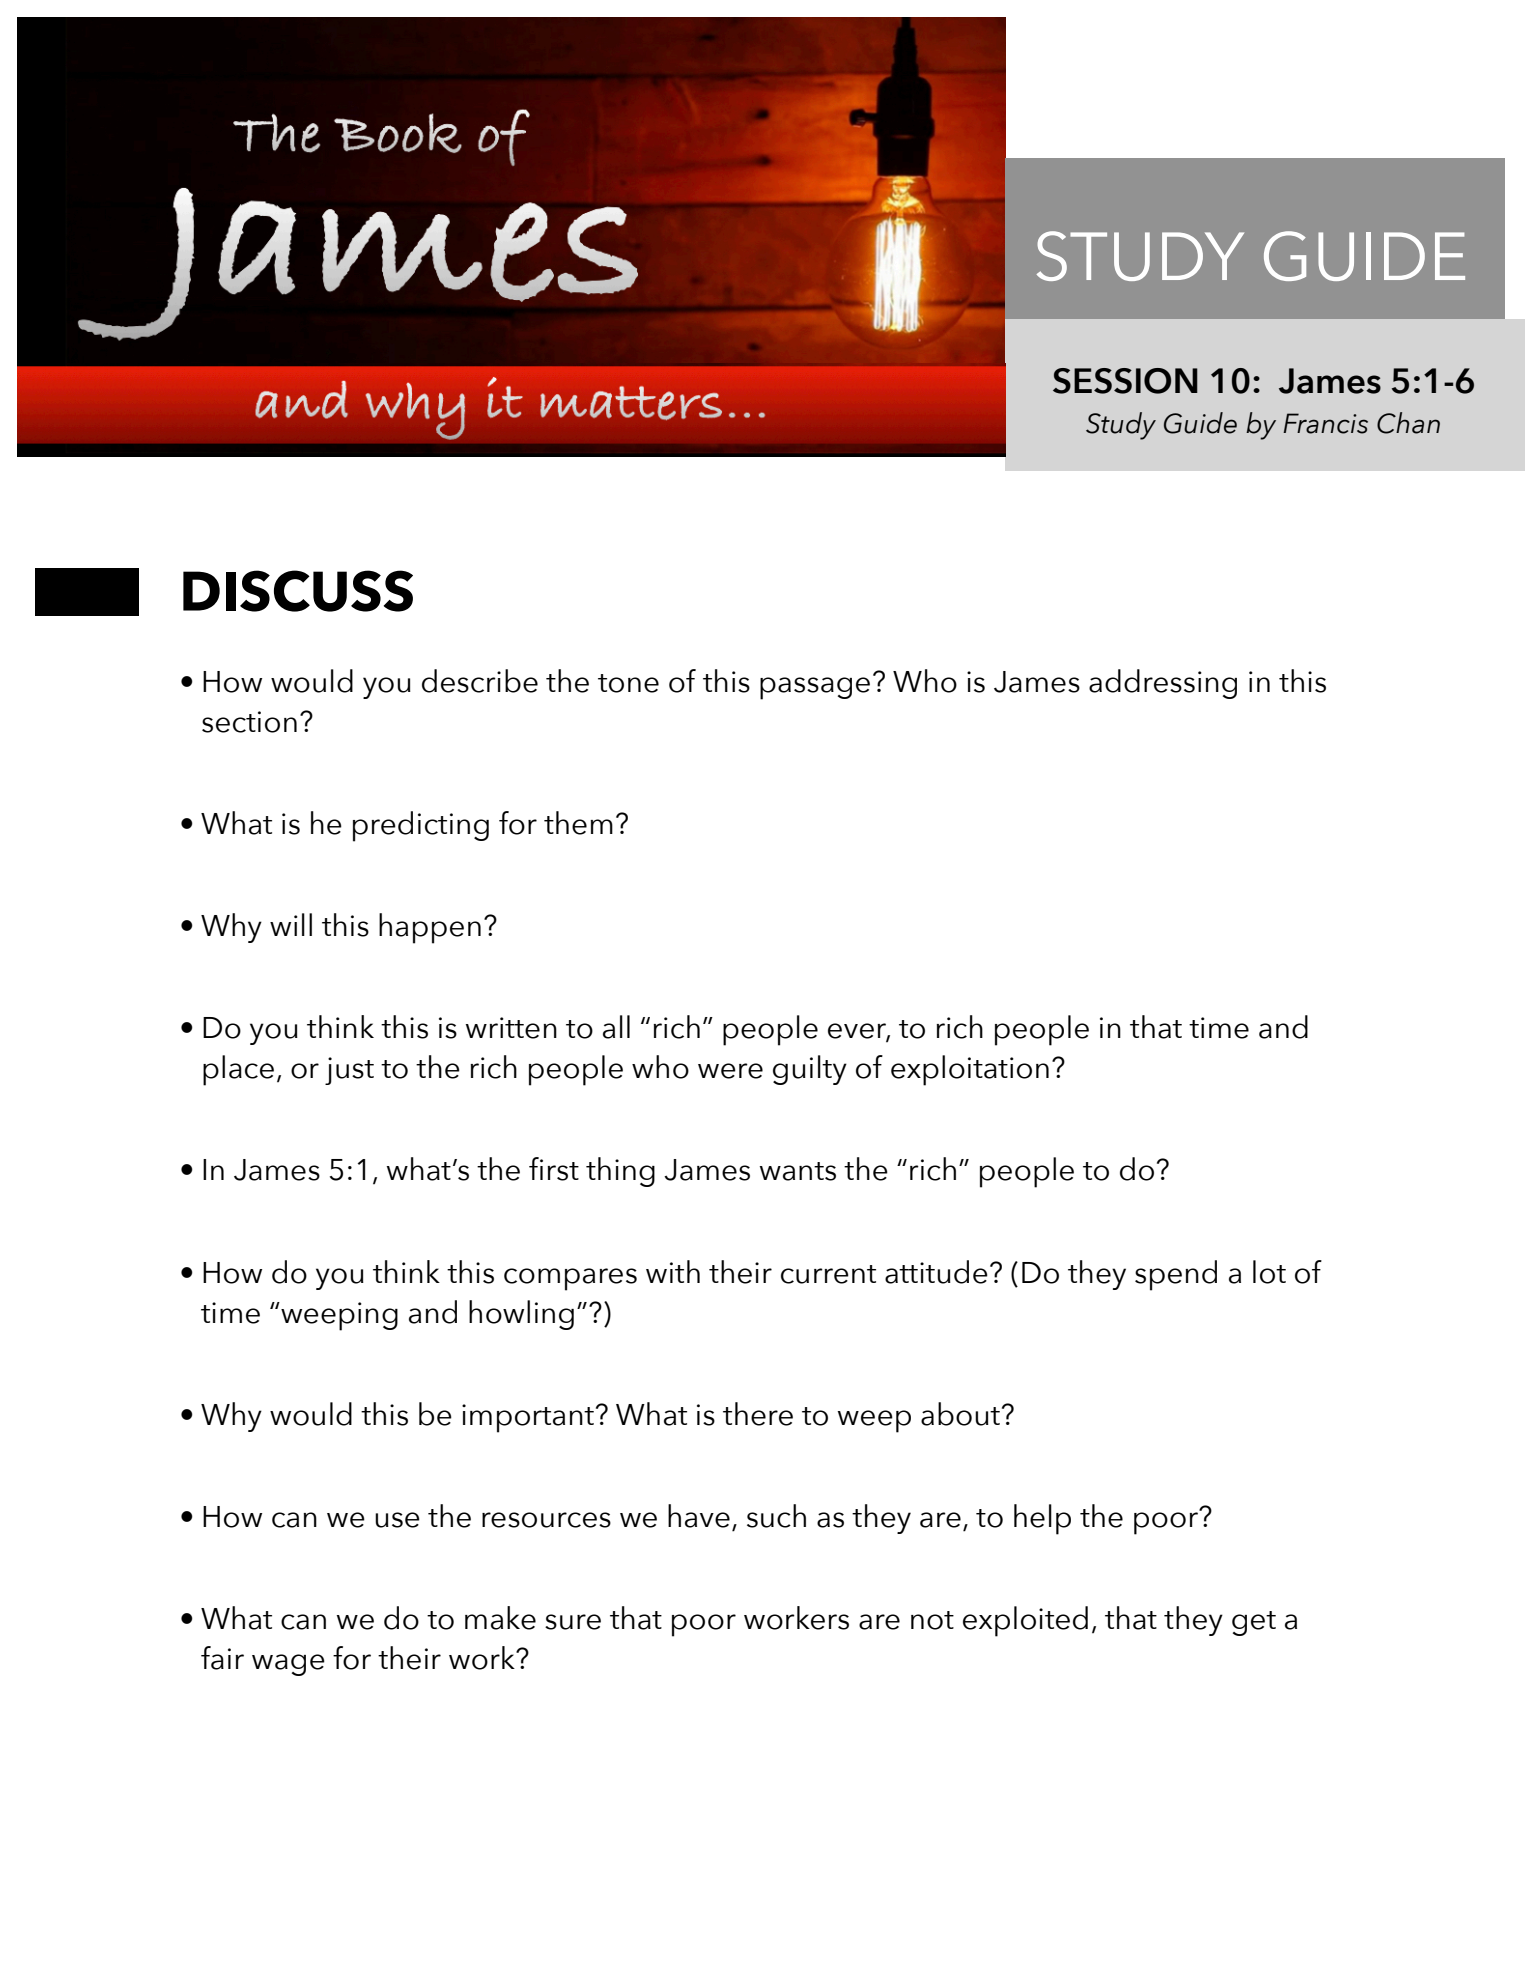 This screenshot has height=1974, width=1525. What do you see at coordinates (554, 1169) in the screenshot?
I see `first` at bounding box center [554, 1169].
